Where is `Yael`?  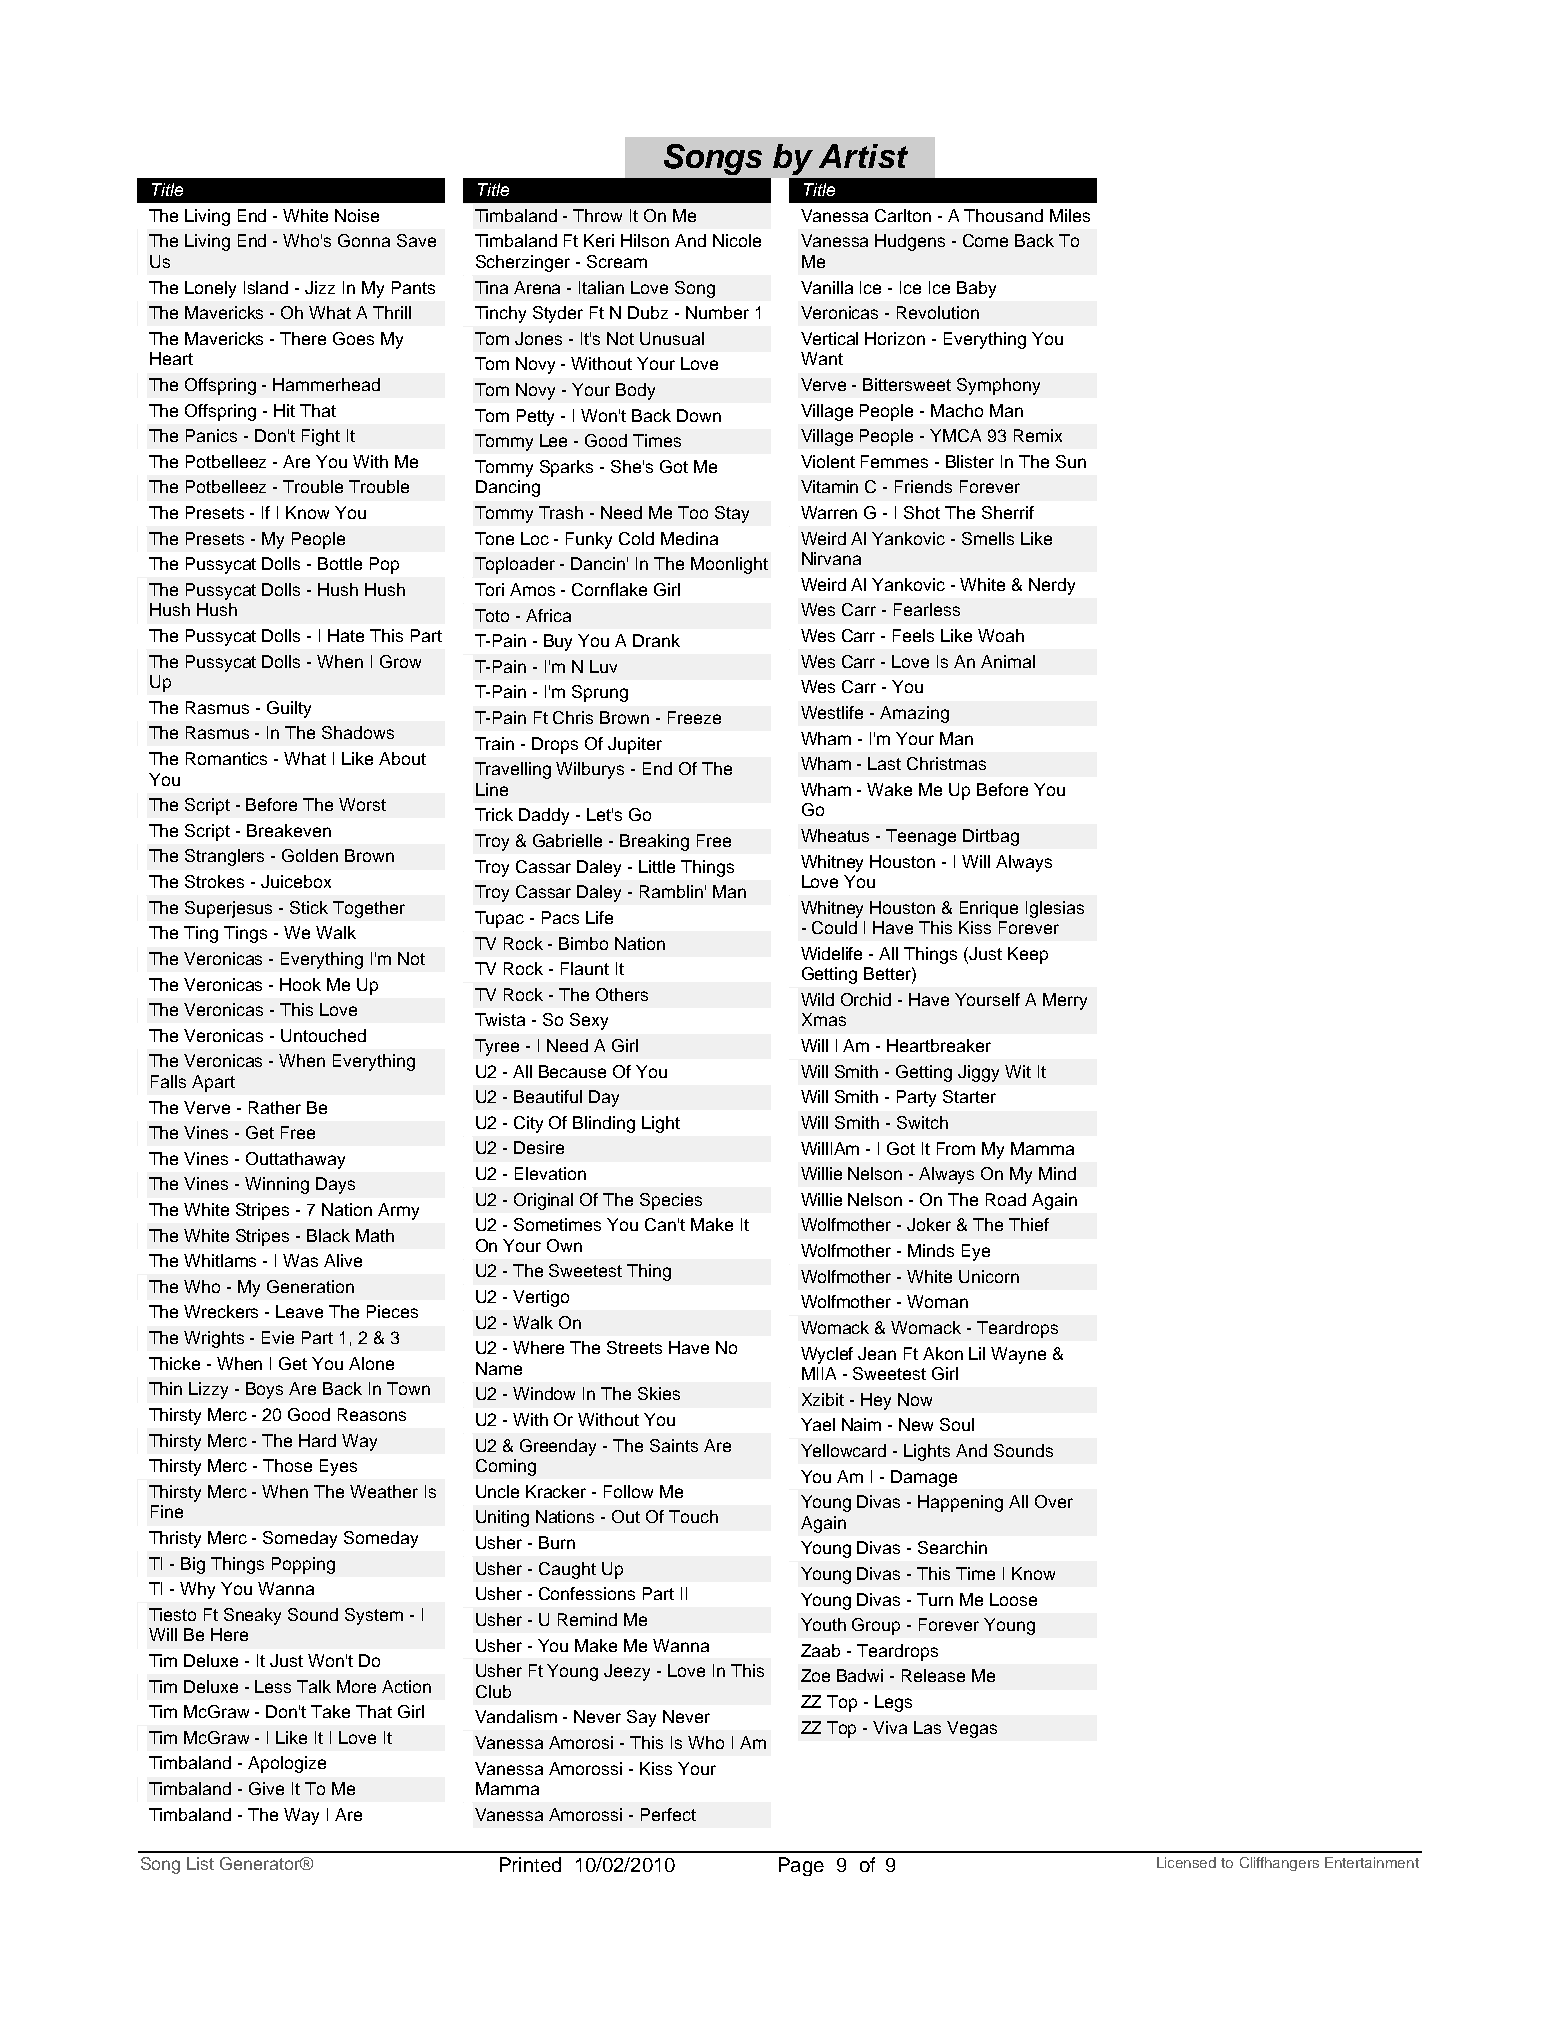
Yael is located at coordinates (818, 1424).
